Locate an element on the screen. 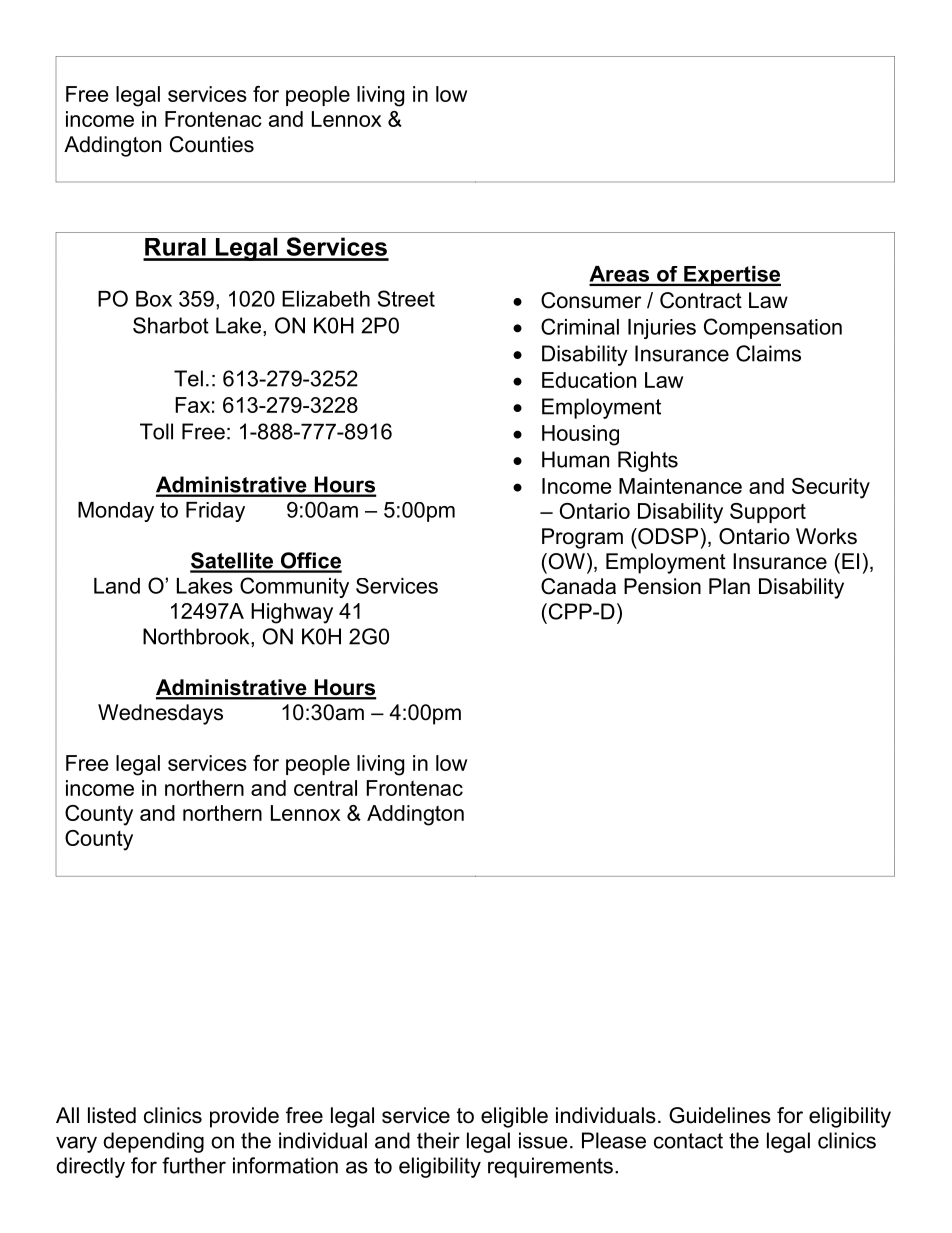 The width and height of the screenshot is (952, 1233). Canada is located at coordinates (578, 586).
